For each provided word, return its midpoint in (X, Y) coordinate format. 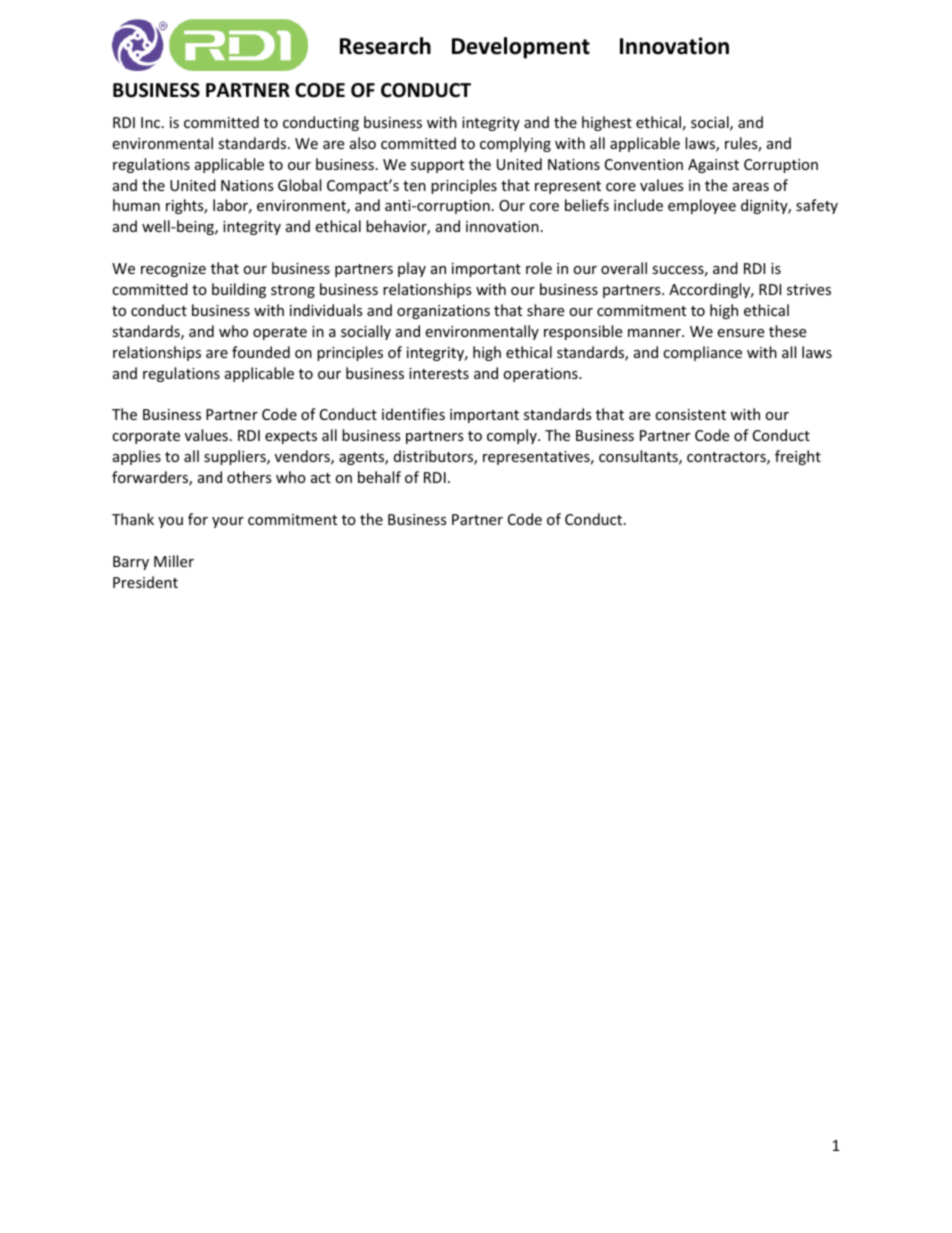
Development (521, 48)
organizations (443, 312)
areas (751, 187)
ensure (740, 333)
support (437, 166)
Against (713, 166)
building (239, 290)
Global (299, 185)
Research (385, 46)
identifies (413, 414)
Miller (174, 561)
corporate (146, 437)
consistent (690, 414)
